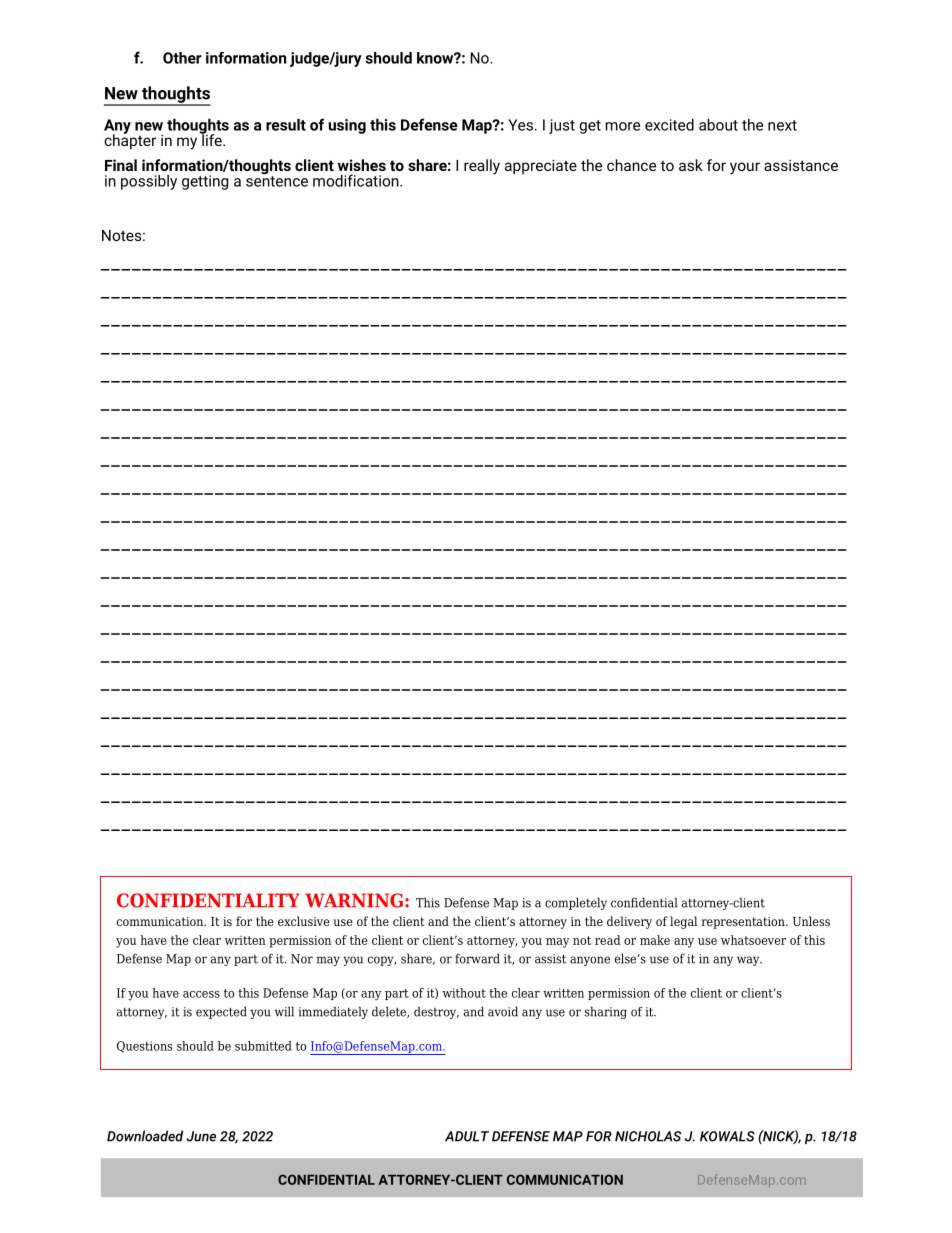 Image resolution: width=952 pixels, height=1233 pixels. I want to click on Yes, so click(520, 125).
